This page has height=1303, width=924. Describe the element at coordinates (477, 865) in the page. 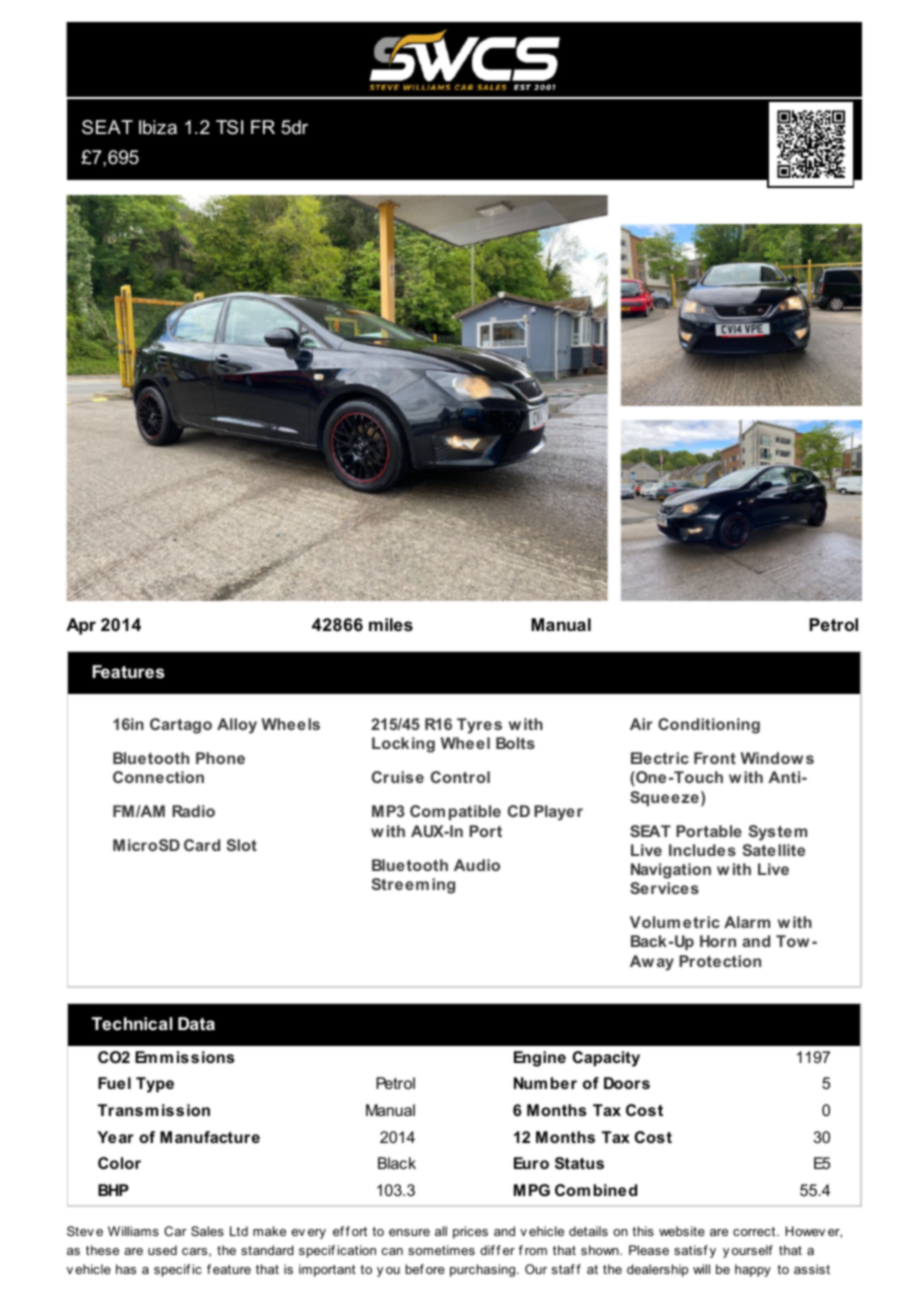

I see `Audio` at that location.
